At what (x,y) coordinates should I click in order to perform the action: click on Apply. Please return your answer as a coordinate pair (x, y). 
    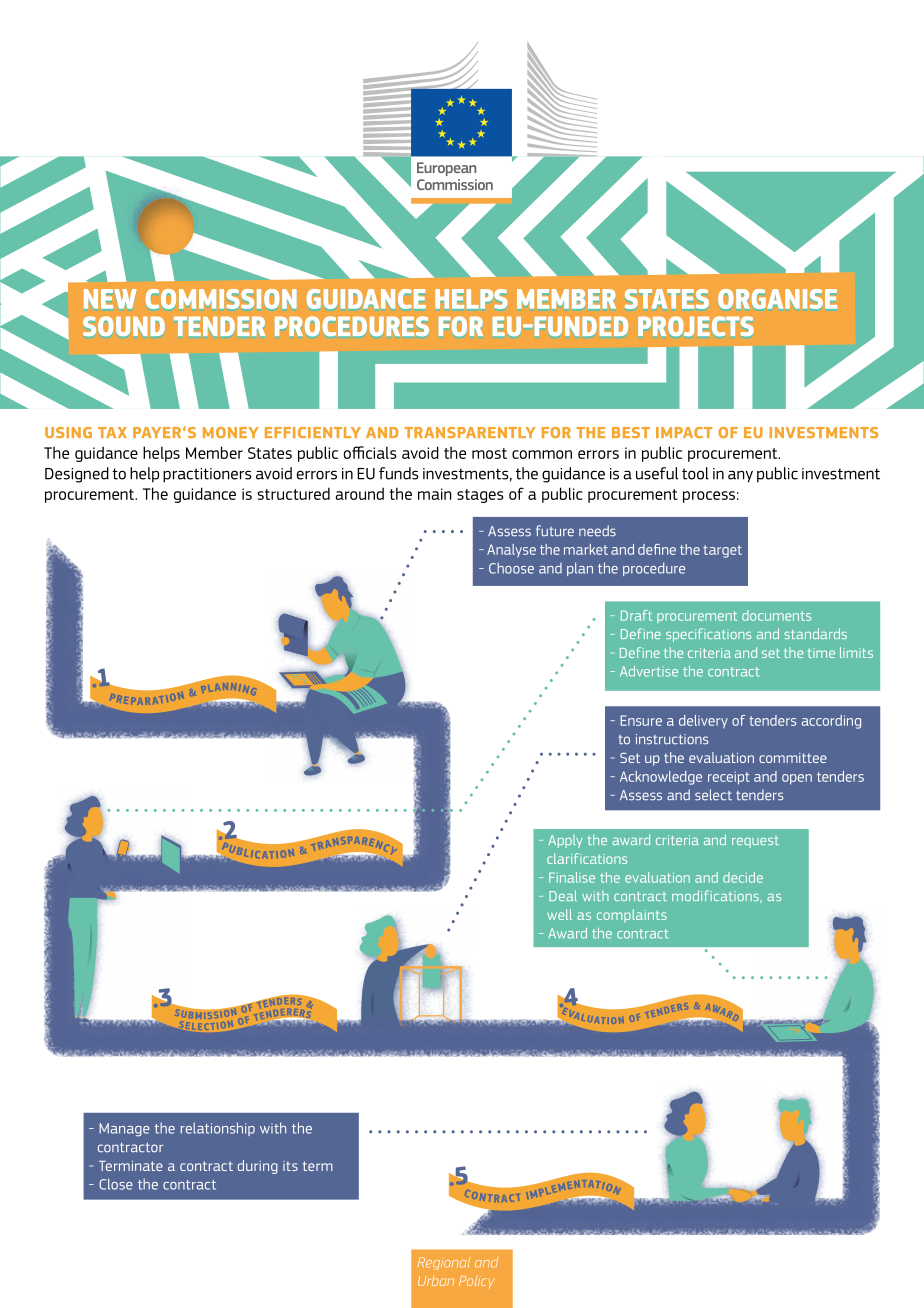
    Looking at the image, I should click on (565, 841).
